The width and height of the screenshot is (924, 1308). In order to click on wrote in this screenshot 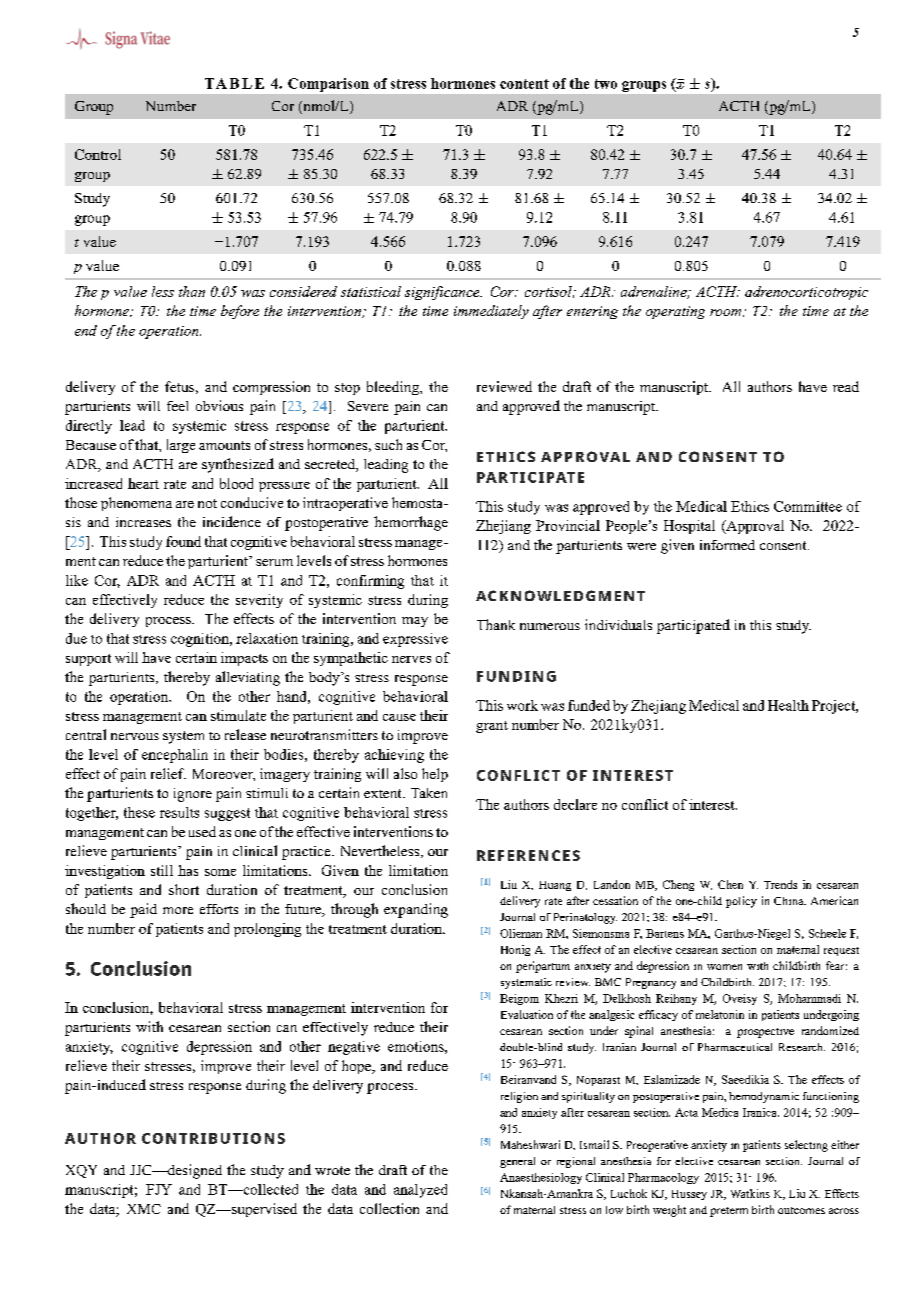, I will do `click(332, 1170)`.
